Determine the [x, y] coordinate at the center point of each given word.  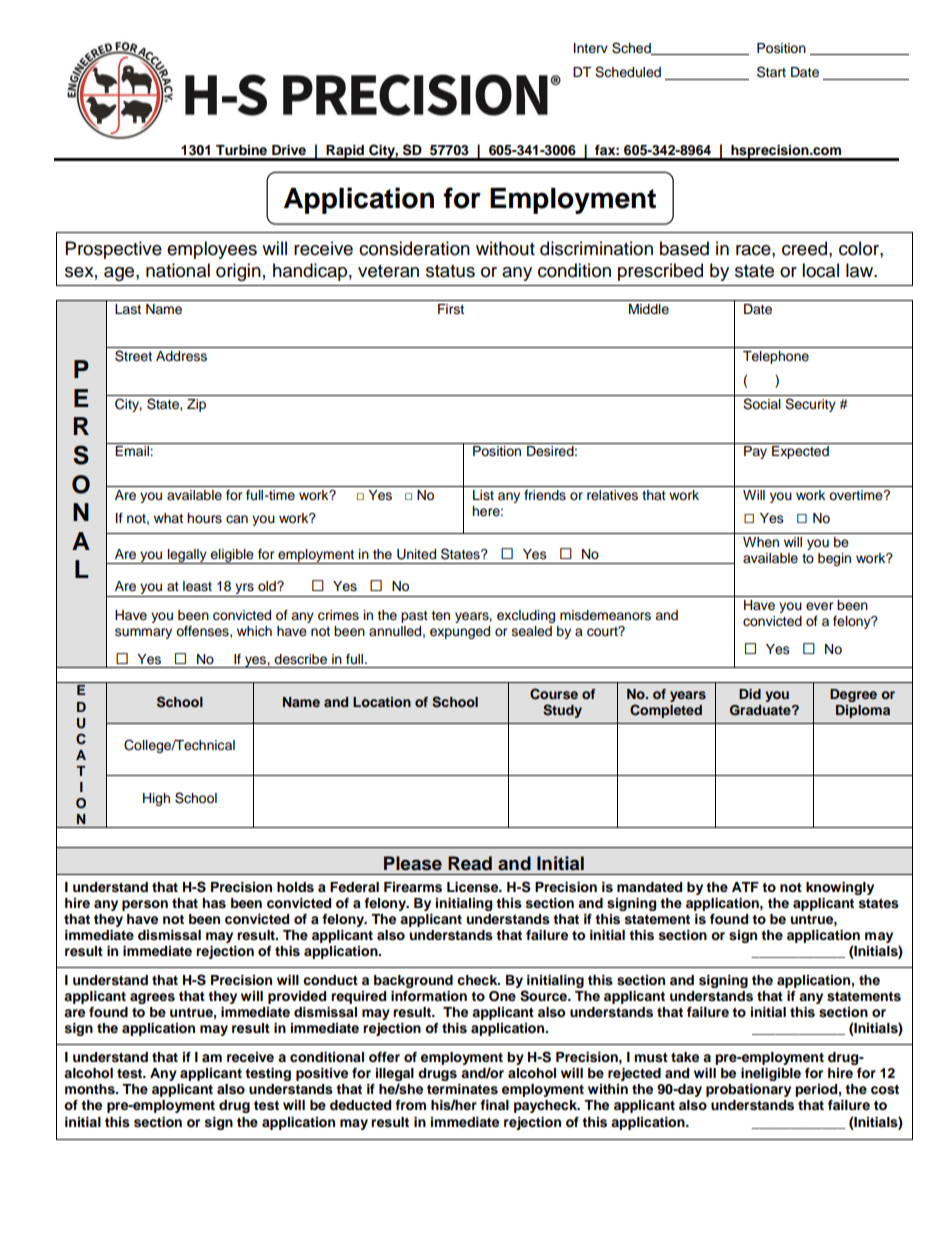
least [197, 586]
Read [470, 863]
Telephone [776, 357]
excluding [526, 616]
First [451, 309]
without [505, 248]
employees [212, 250]
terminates [462, 1089]
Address [181, 356]
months [91, 1089]
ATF [745, 887]
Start [771, 72]
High [156, 799]
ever [820, 606]
